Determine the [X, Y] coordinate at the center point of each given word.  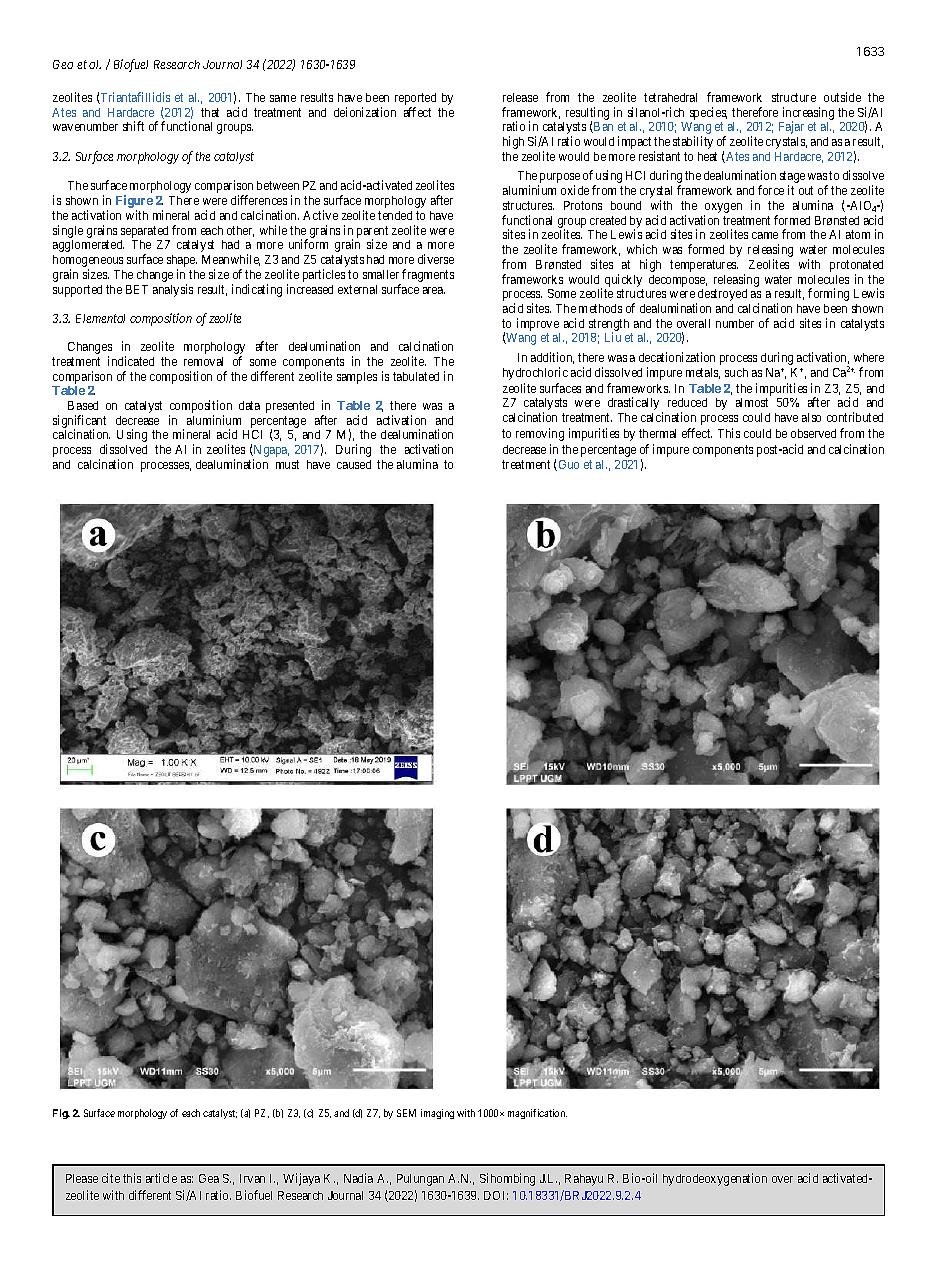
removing [540, 434]
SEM [406, 1113]
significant [79, 423]
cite [111, 1178]
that [210, 112]
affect [417, 112]
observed [813, 433]
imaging [437, 1114]
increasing [807, 115]
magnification [537, 1114]
